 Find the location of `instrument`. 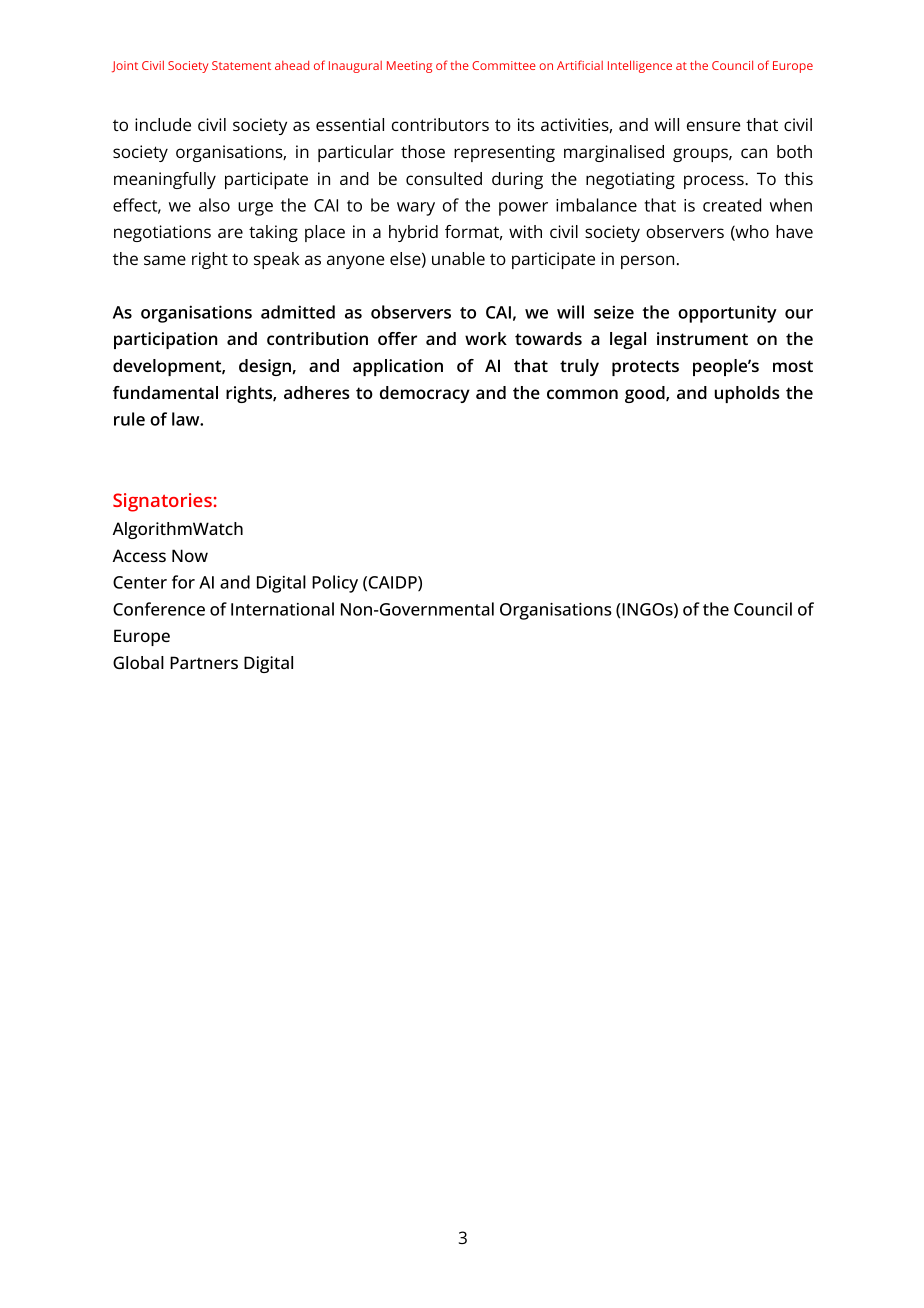

instrument is located at coordinates (702, 338).
